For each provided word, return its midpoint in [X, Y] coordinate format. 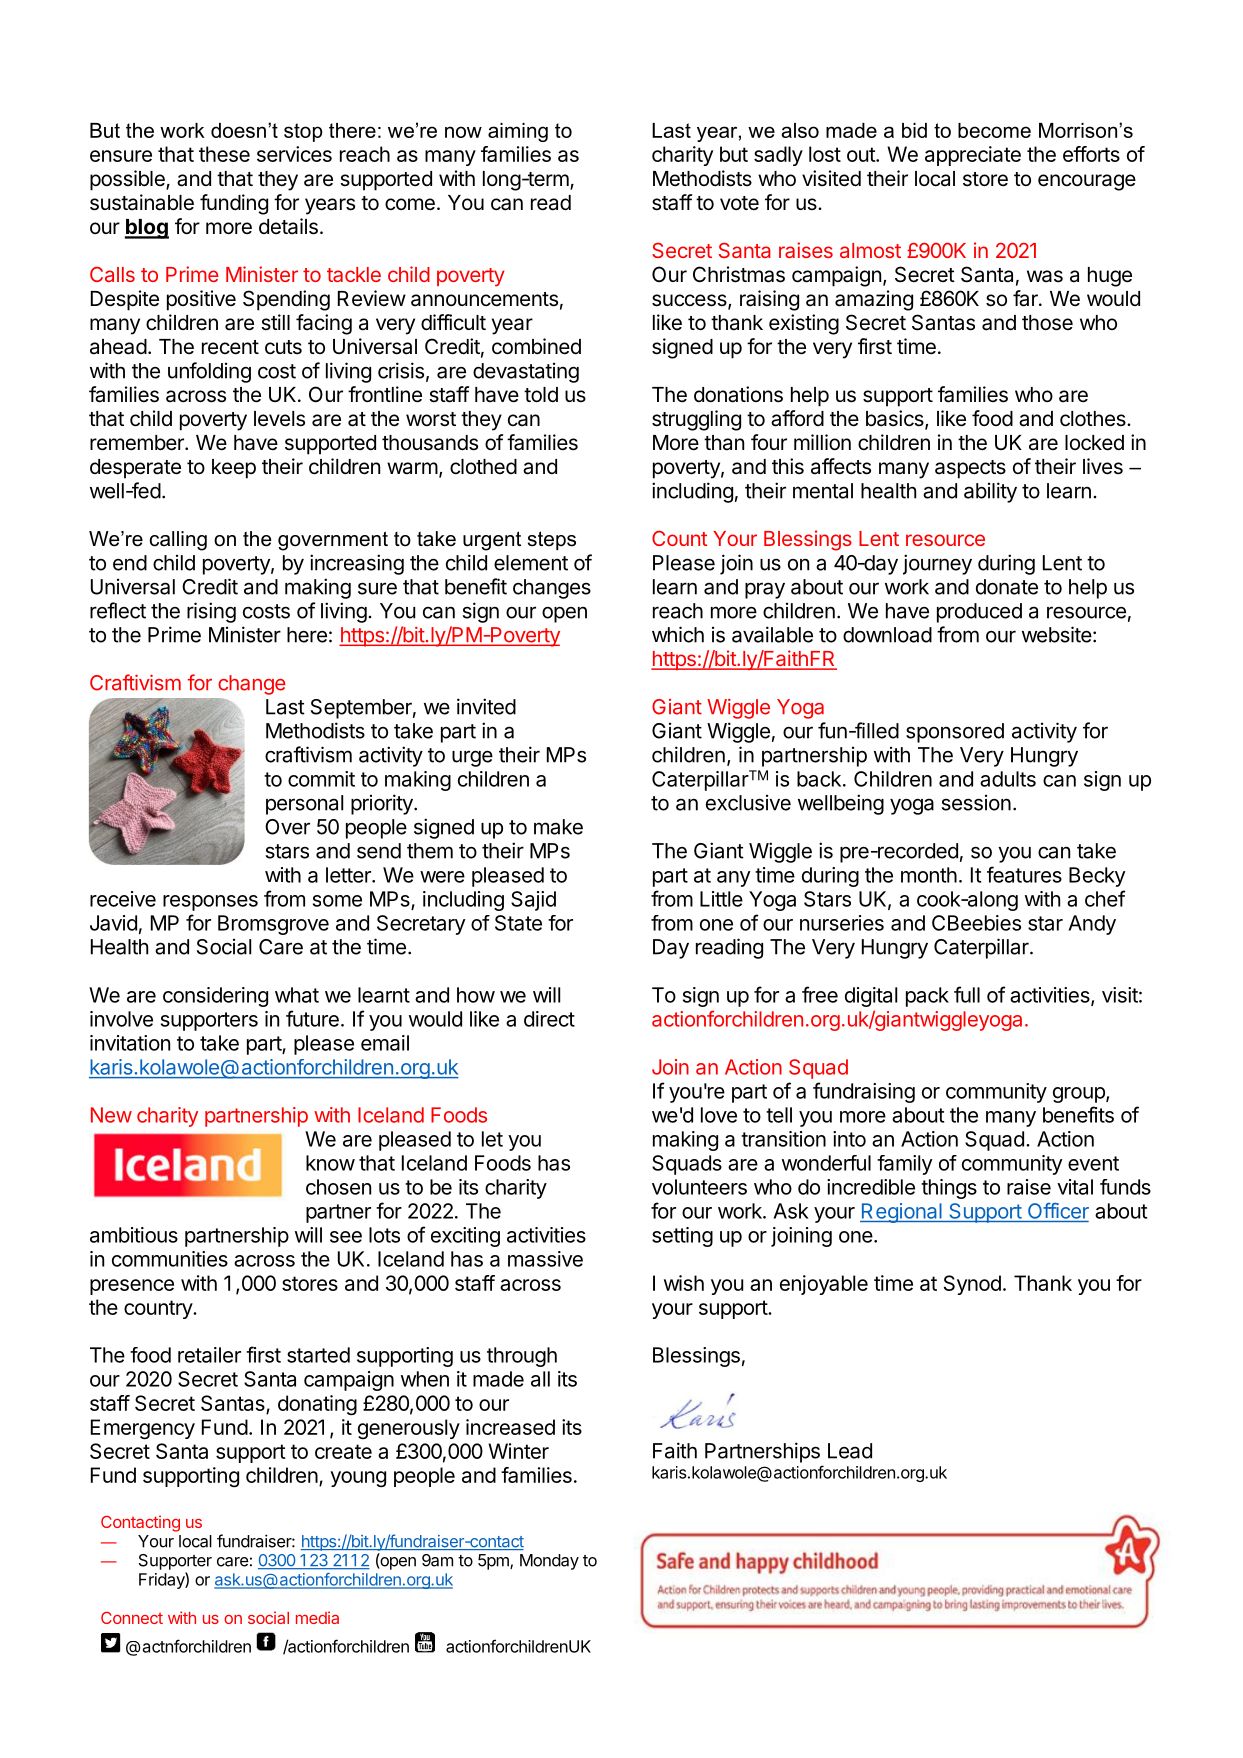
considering [215, 997]
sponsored [955, 733]
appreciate [973, 156]
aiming [518, 132]
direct [549, 1019]
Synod [972, 1285]
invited [486, 706]
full [967, 994]
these [224, 154]
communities [170, 1259]
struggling [696, 420]
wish [684, 1283]
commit [321, 779]
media [317, 1617]
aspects [970, 469]
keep [234, 469]
